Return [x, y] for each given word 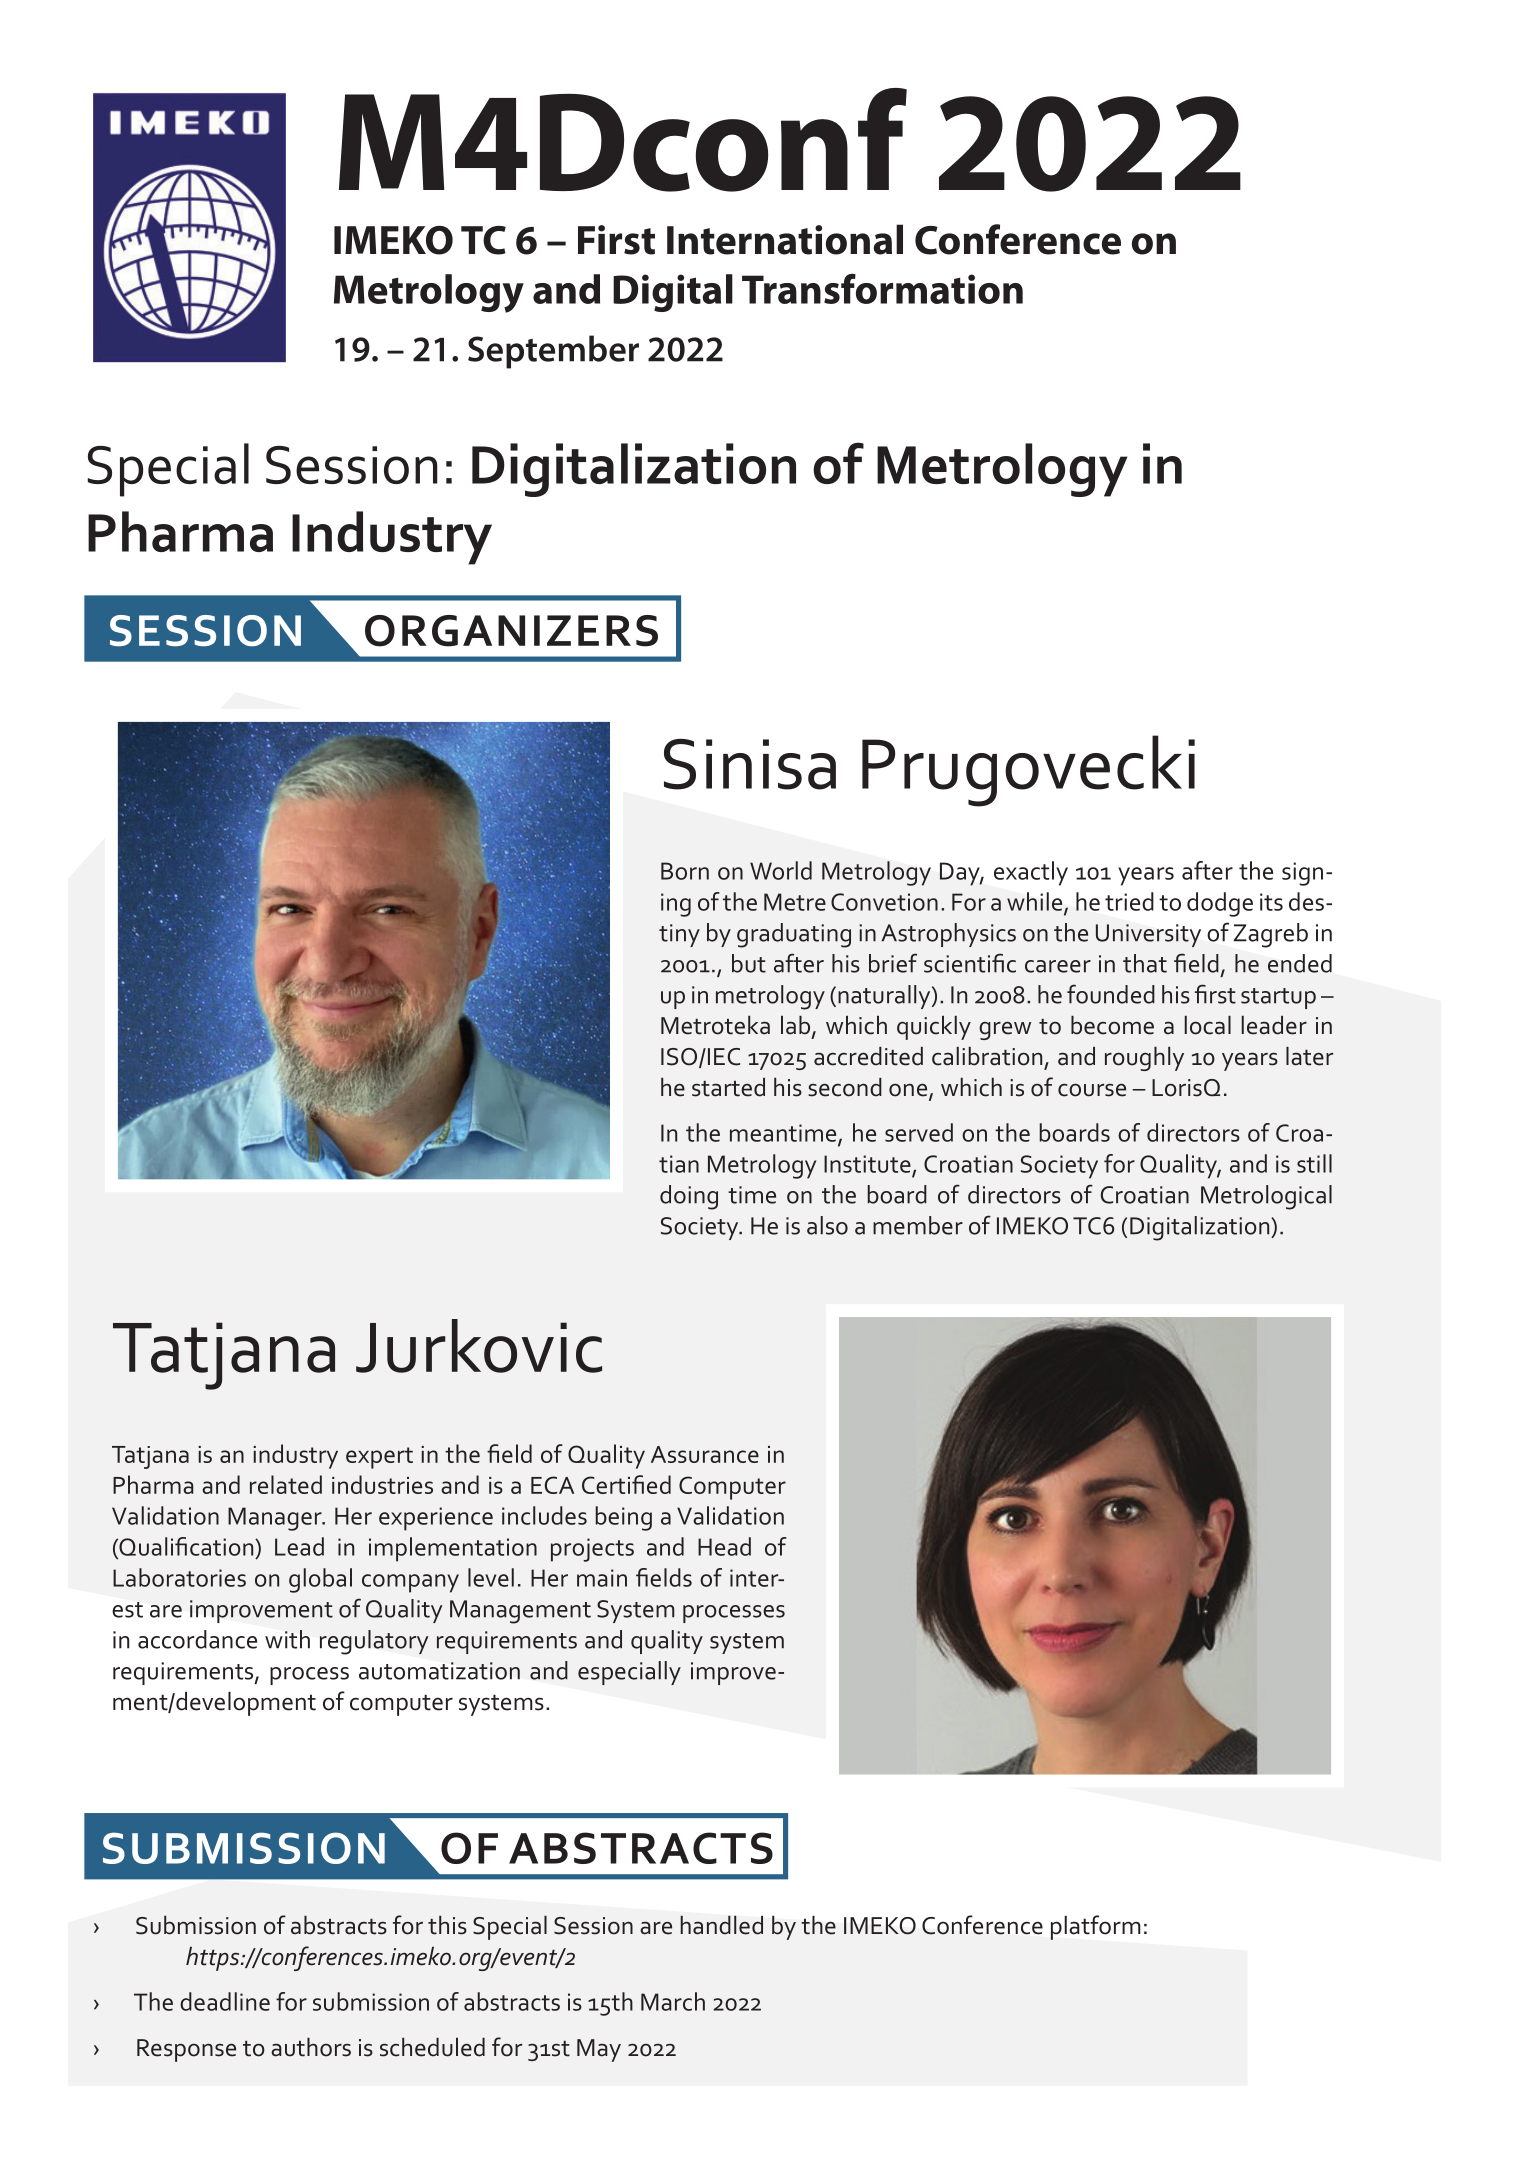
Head [724, 1546]
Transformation [882, 289]
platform [1096, 1927]
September [553, 352]
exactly [1031, 873]
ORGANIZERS [511, 631]
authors [311, 2047]
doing [689, 1197]
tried [1129, 901]
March [673, 2001]
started [728, 1087]
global [320, 1580]
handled [721, 1925]
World [781, 870]
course [1092, 1090]
